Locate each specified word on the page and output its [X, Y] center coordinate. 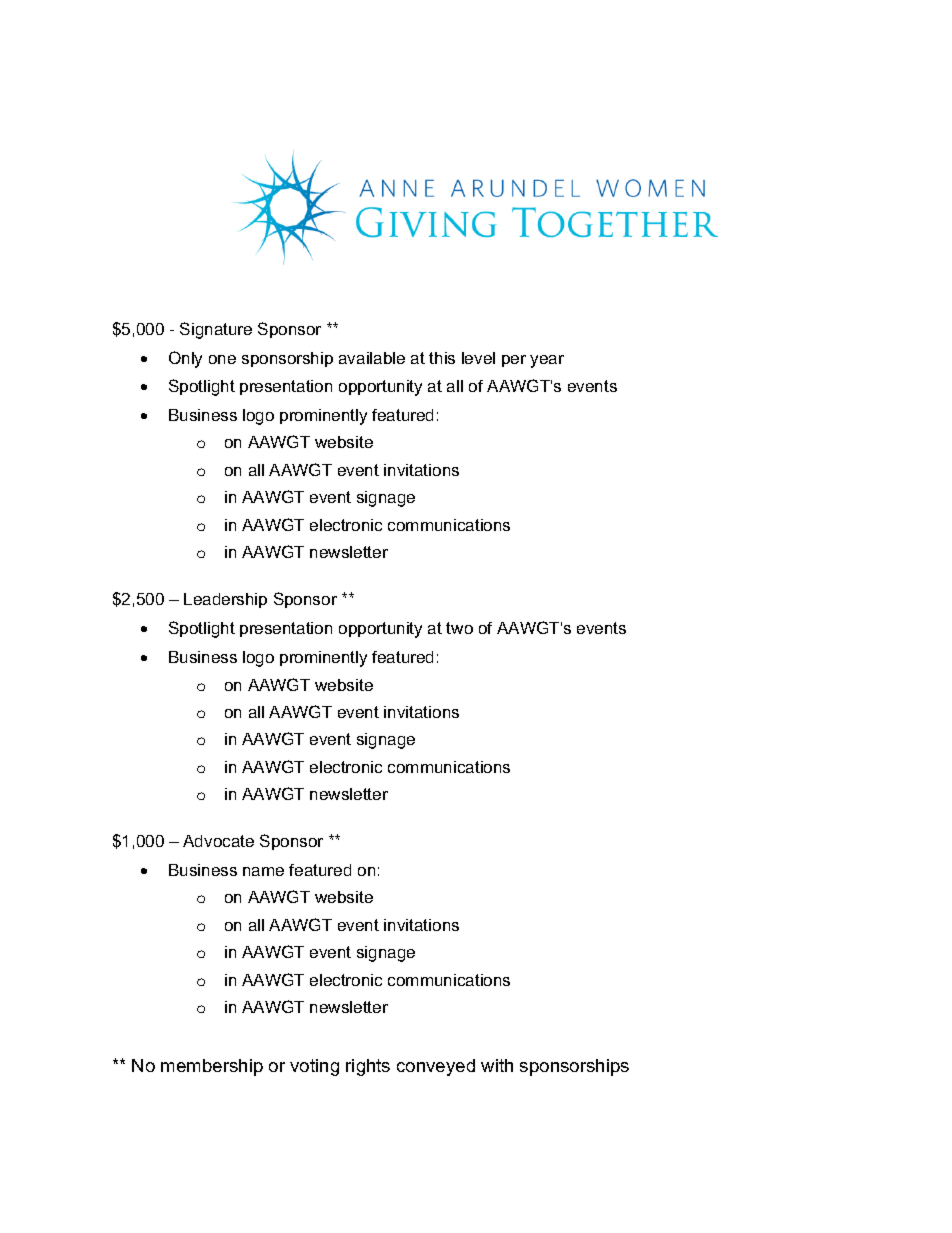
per [514, 361]
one [222, 359]
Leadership [225, 600]
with [497, 1065]
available [372, 358]
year [547, 361]
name [263, 871]
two [459, 628]
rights [368, 1067]
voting [314, 1067]
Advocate [218, 841]
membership [212, 1067]
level [478, 358]
